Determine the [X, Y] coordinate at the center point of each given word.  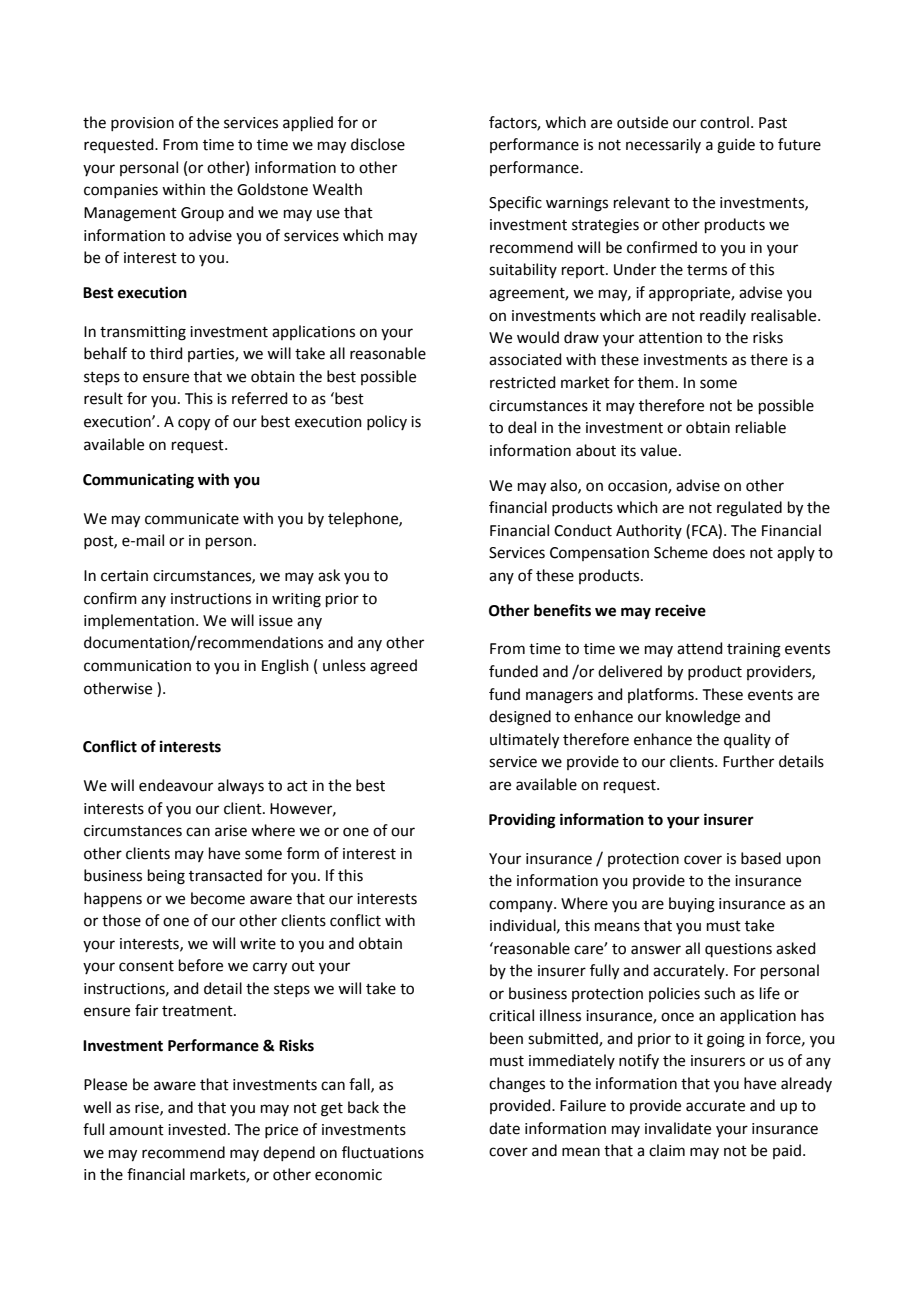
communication [137, 666]
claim [667, 1150]
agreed [393, 667]
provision [142, 124]
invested [197, 1129]
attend [700, 648]
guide [736, 146]
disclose [378, 144]
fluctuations [383, 1152]
